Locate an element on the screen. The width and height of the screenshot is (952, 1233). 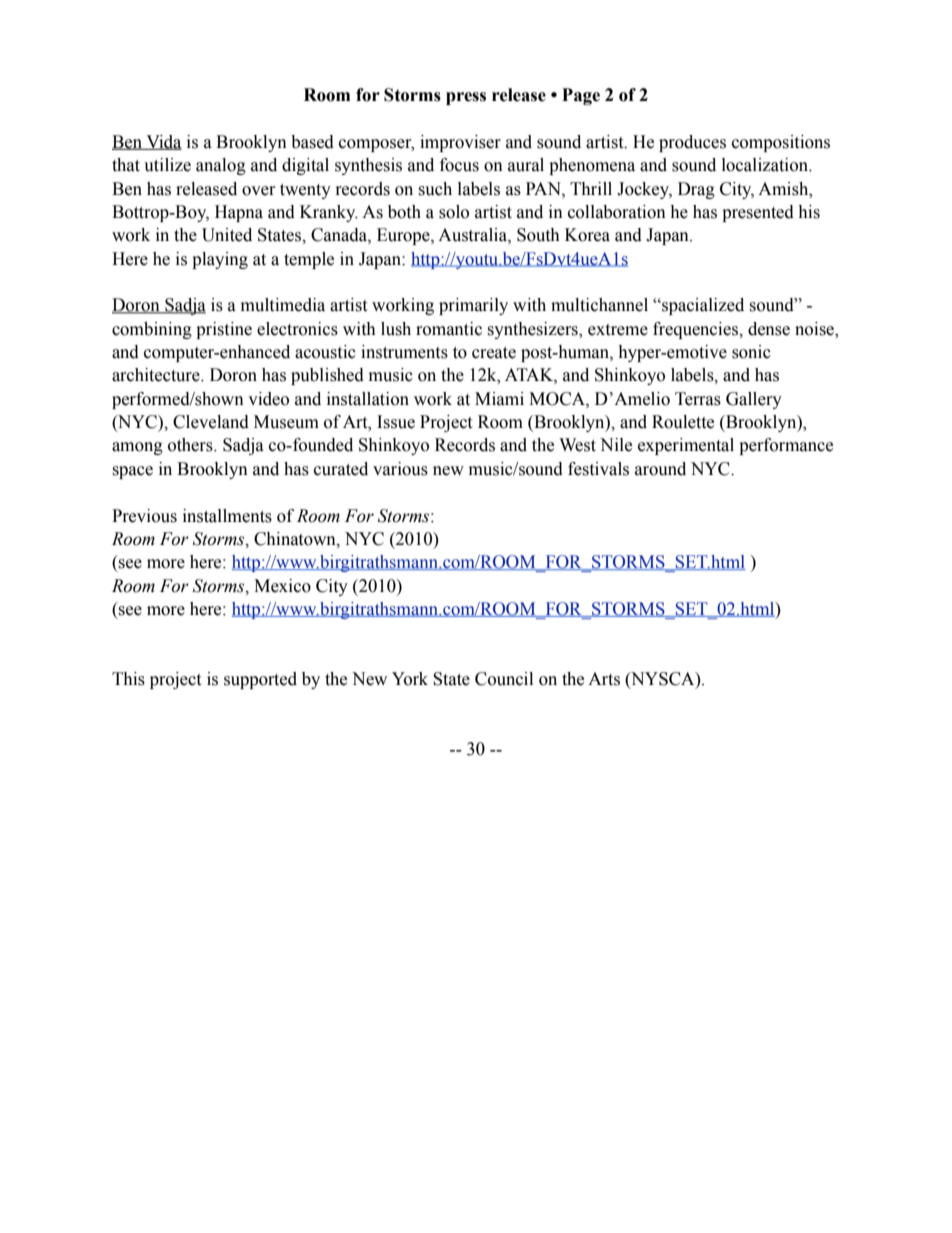
supported is located at coordinates (260, 680).
